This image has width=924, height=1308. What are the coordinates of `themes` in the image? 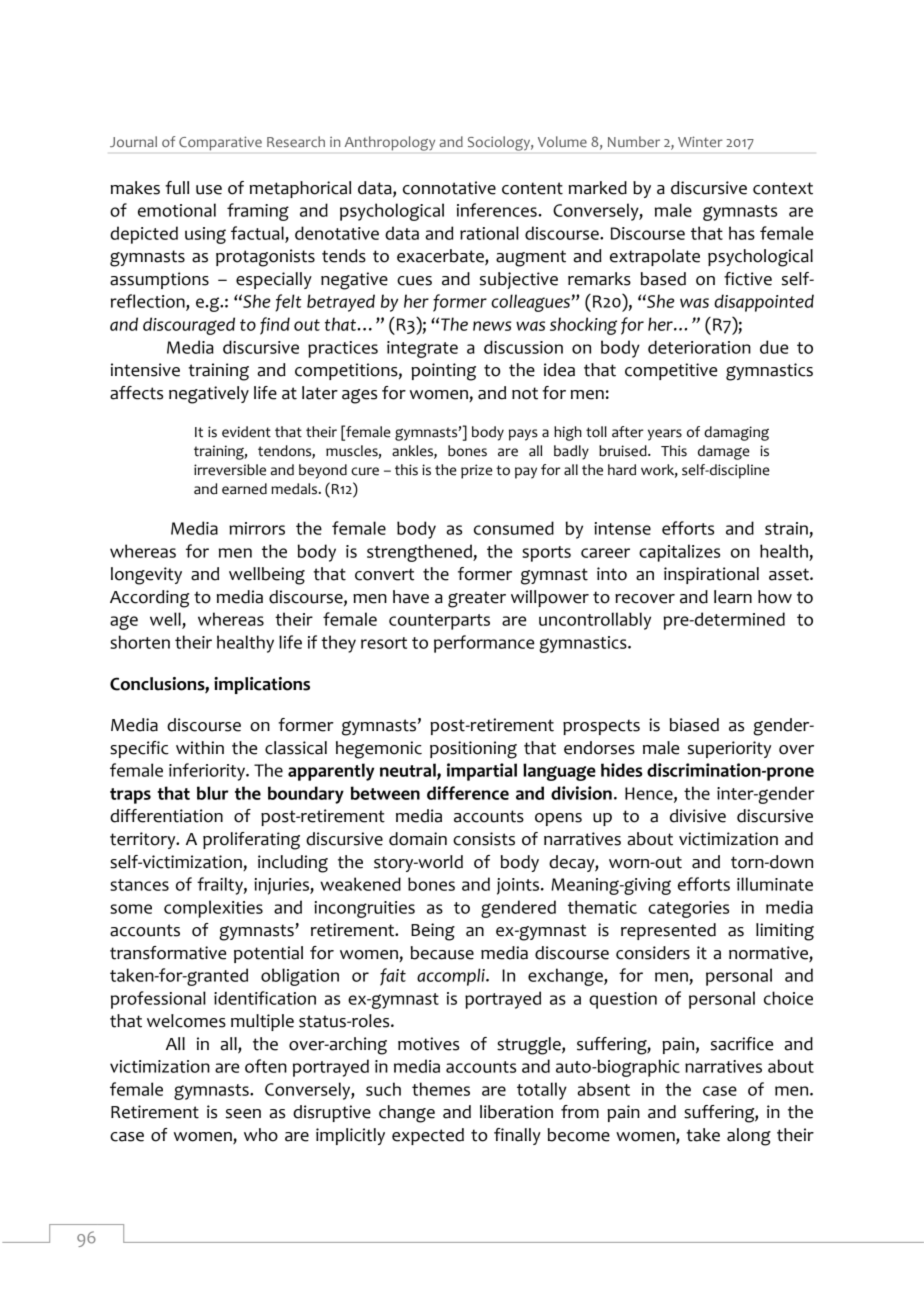 It's located at (441, 1089).
